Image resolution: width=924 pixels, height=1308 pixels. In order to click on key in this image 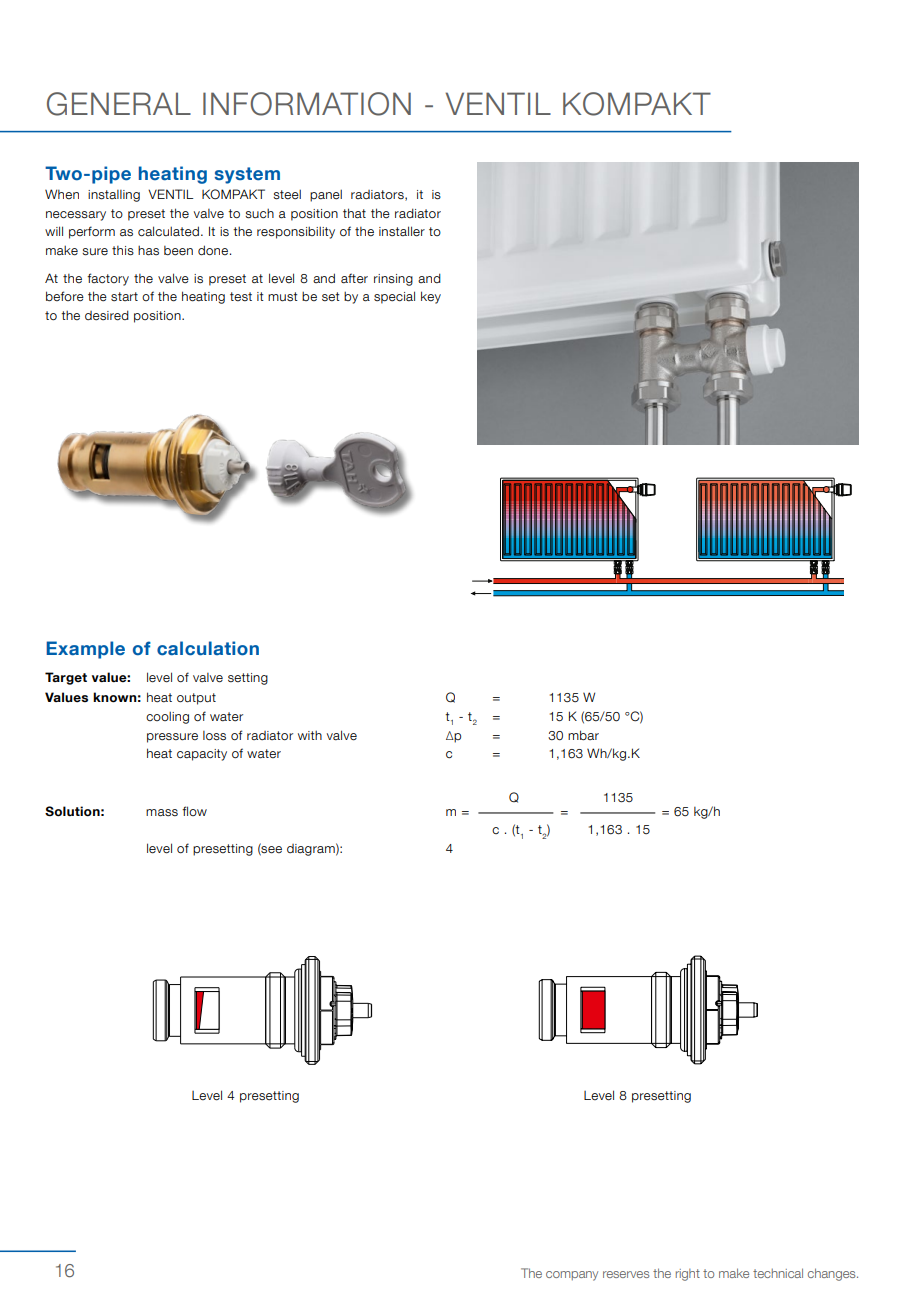, I will do `click(431, 297)`.
